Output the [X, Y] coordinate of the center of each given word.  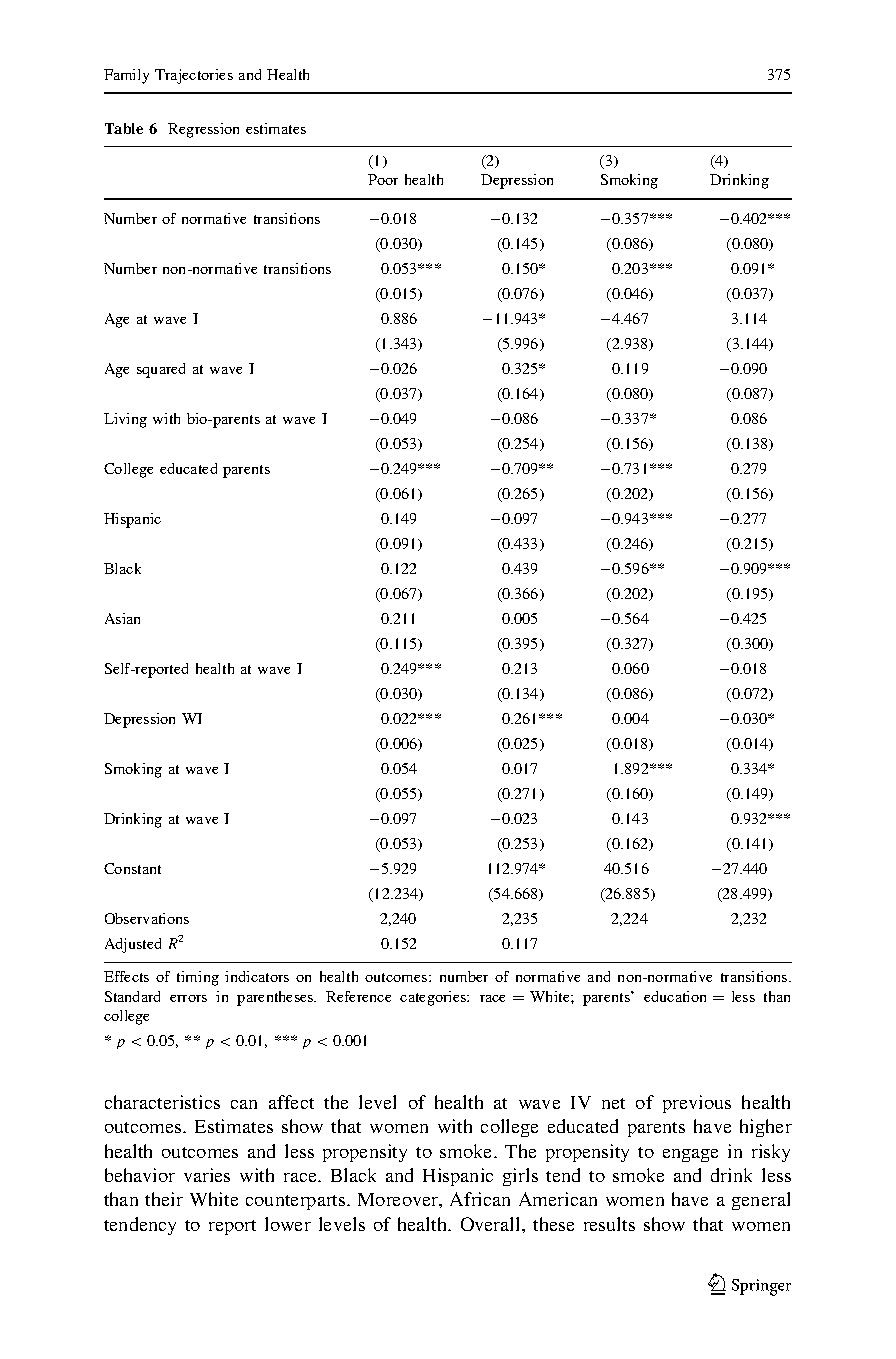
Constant [132, 868]
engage [690, 1155]
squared [161, 370]
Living [125, 420]
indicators [257, 976]
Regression [203, 130]
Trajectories [194, 76]
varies [207, 1175]
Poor [383, 179]
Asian [122, 618]
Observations [147, 918]
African [480, 1199]
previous [697, 1104]
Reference [358, 996]
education [675, 996]
